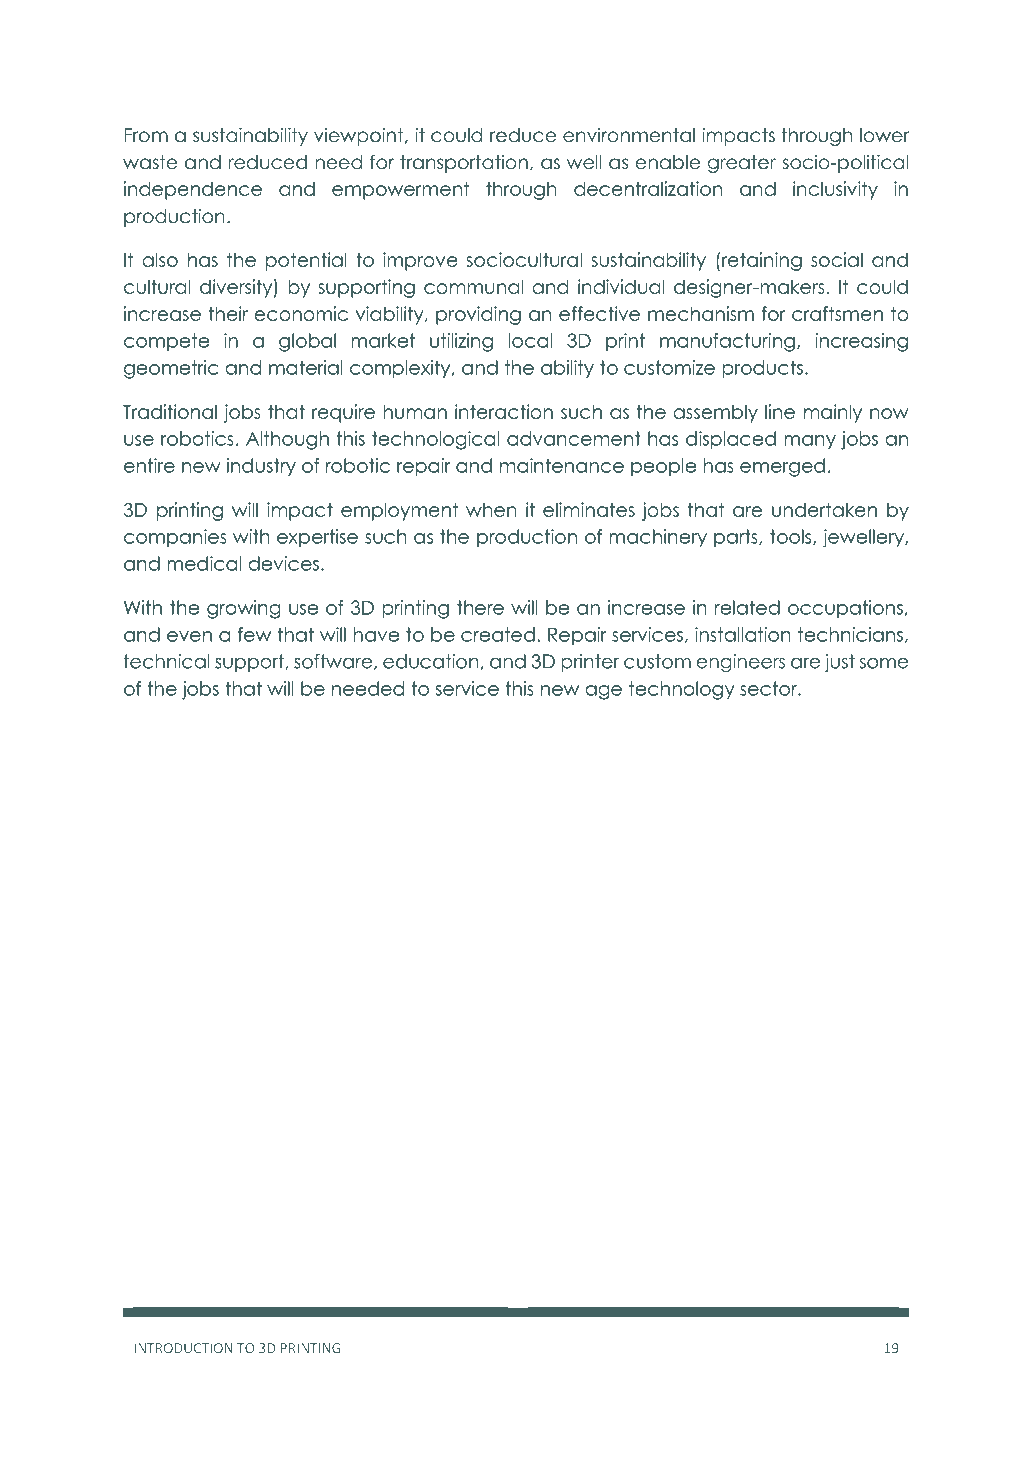 The image size is (1032, 1459). What do you see at coordinates (769, 688) in the screenshot?
I see `sector` at bounding box center [769, 688].
